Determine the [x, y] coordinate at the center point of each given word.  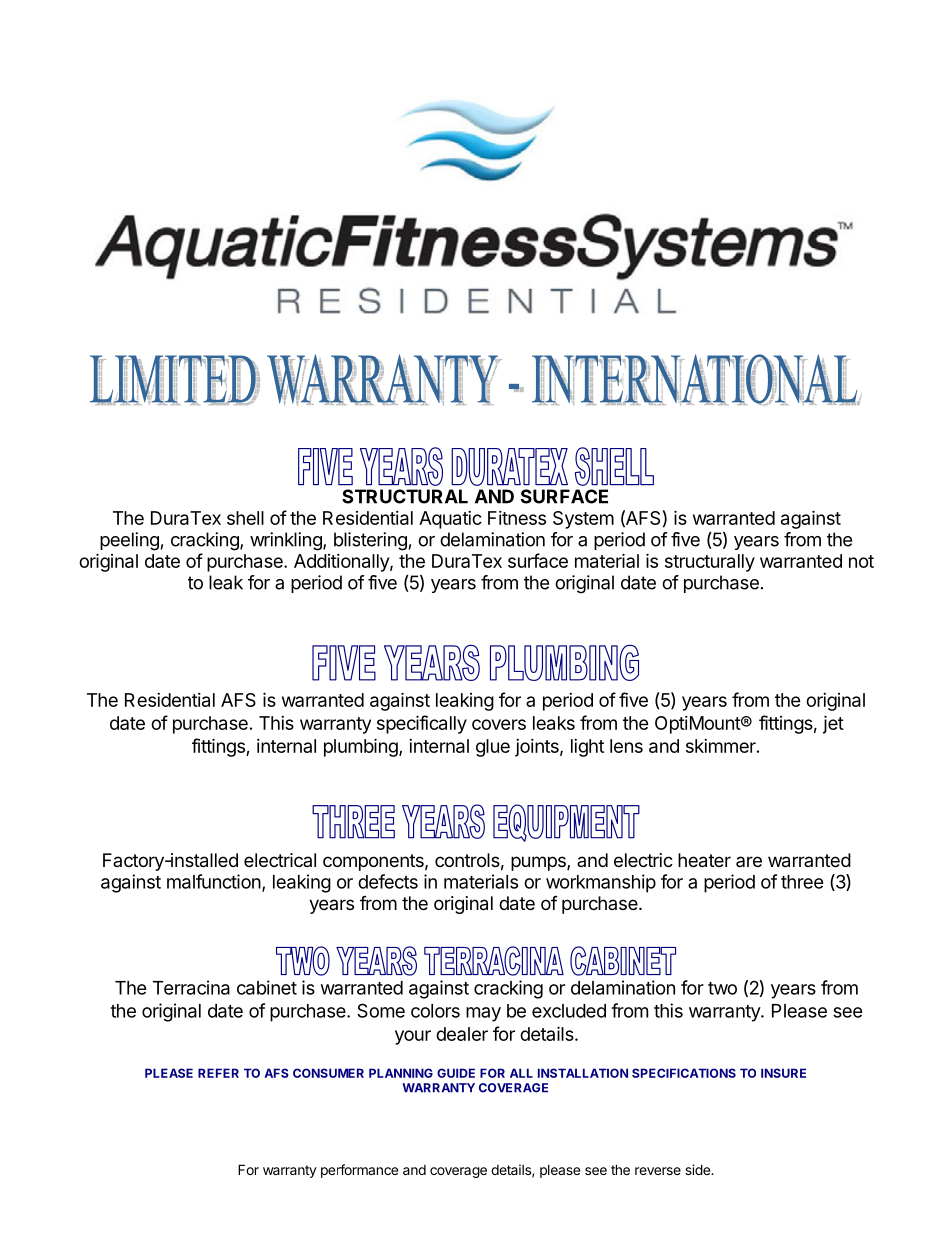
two [722, 988]
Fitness [517, 518]
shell [245, 518]
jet [833, 724]
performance [359, 1171]
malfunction [214, 881]
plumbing [362, 747]
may [483, 1014]
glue [493, 748]
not [861, 561]
